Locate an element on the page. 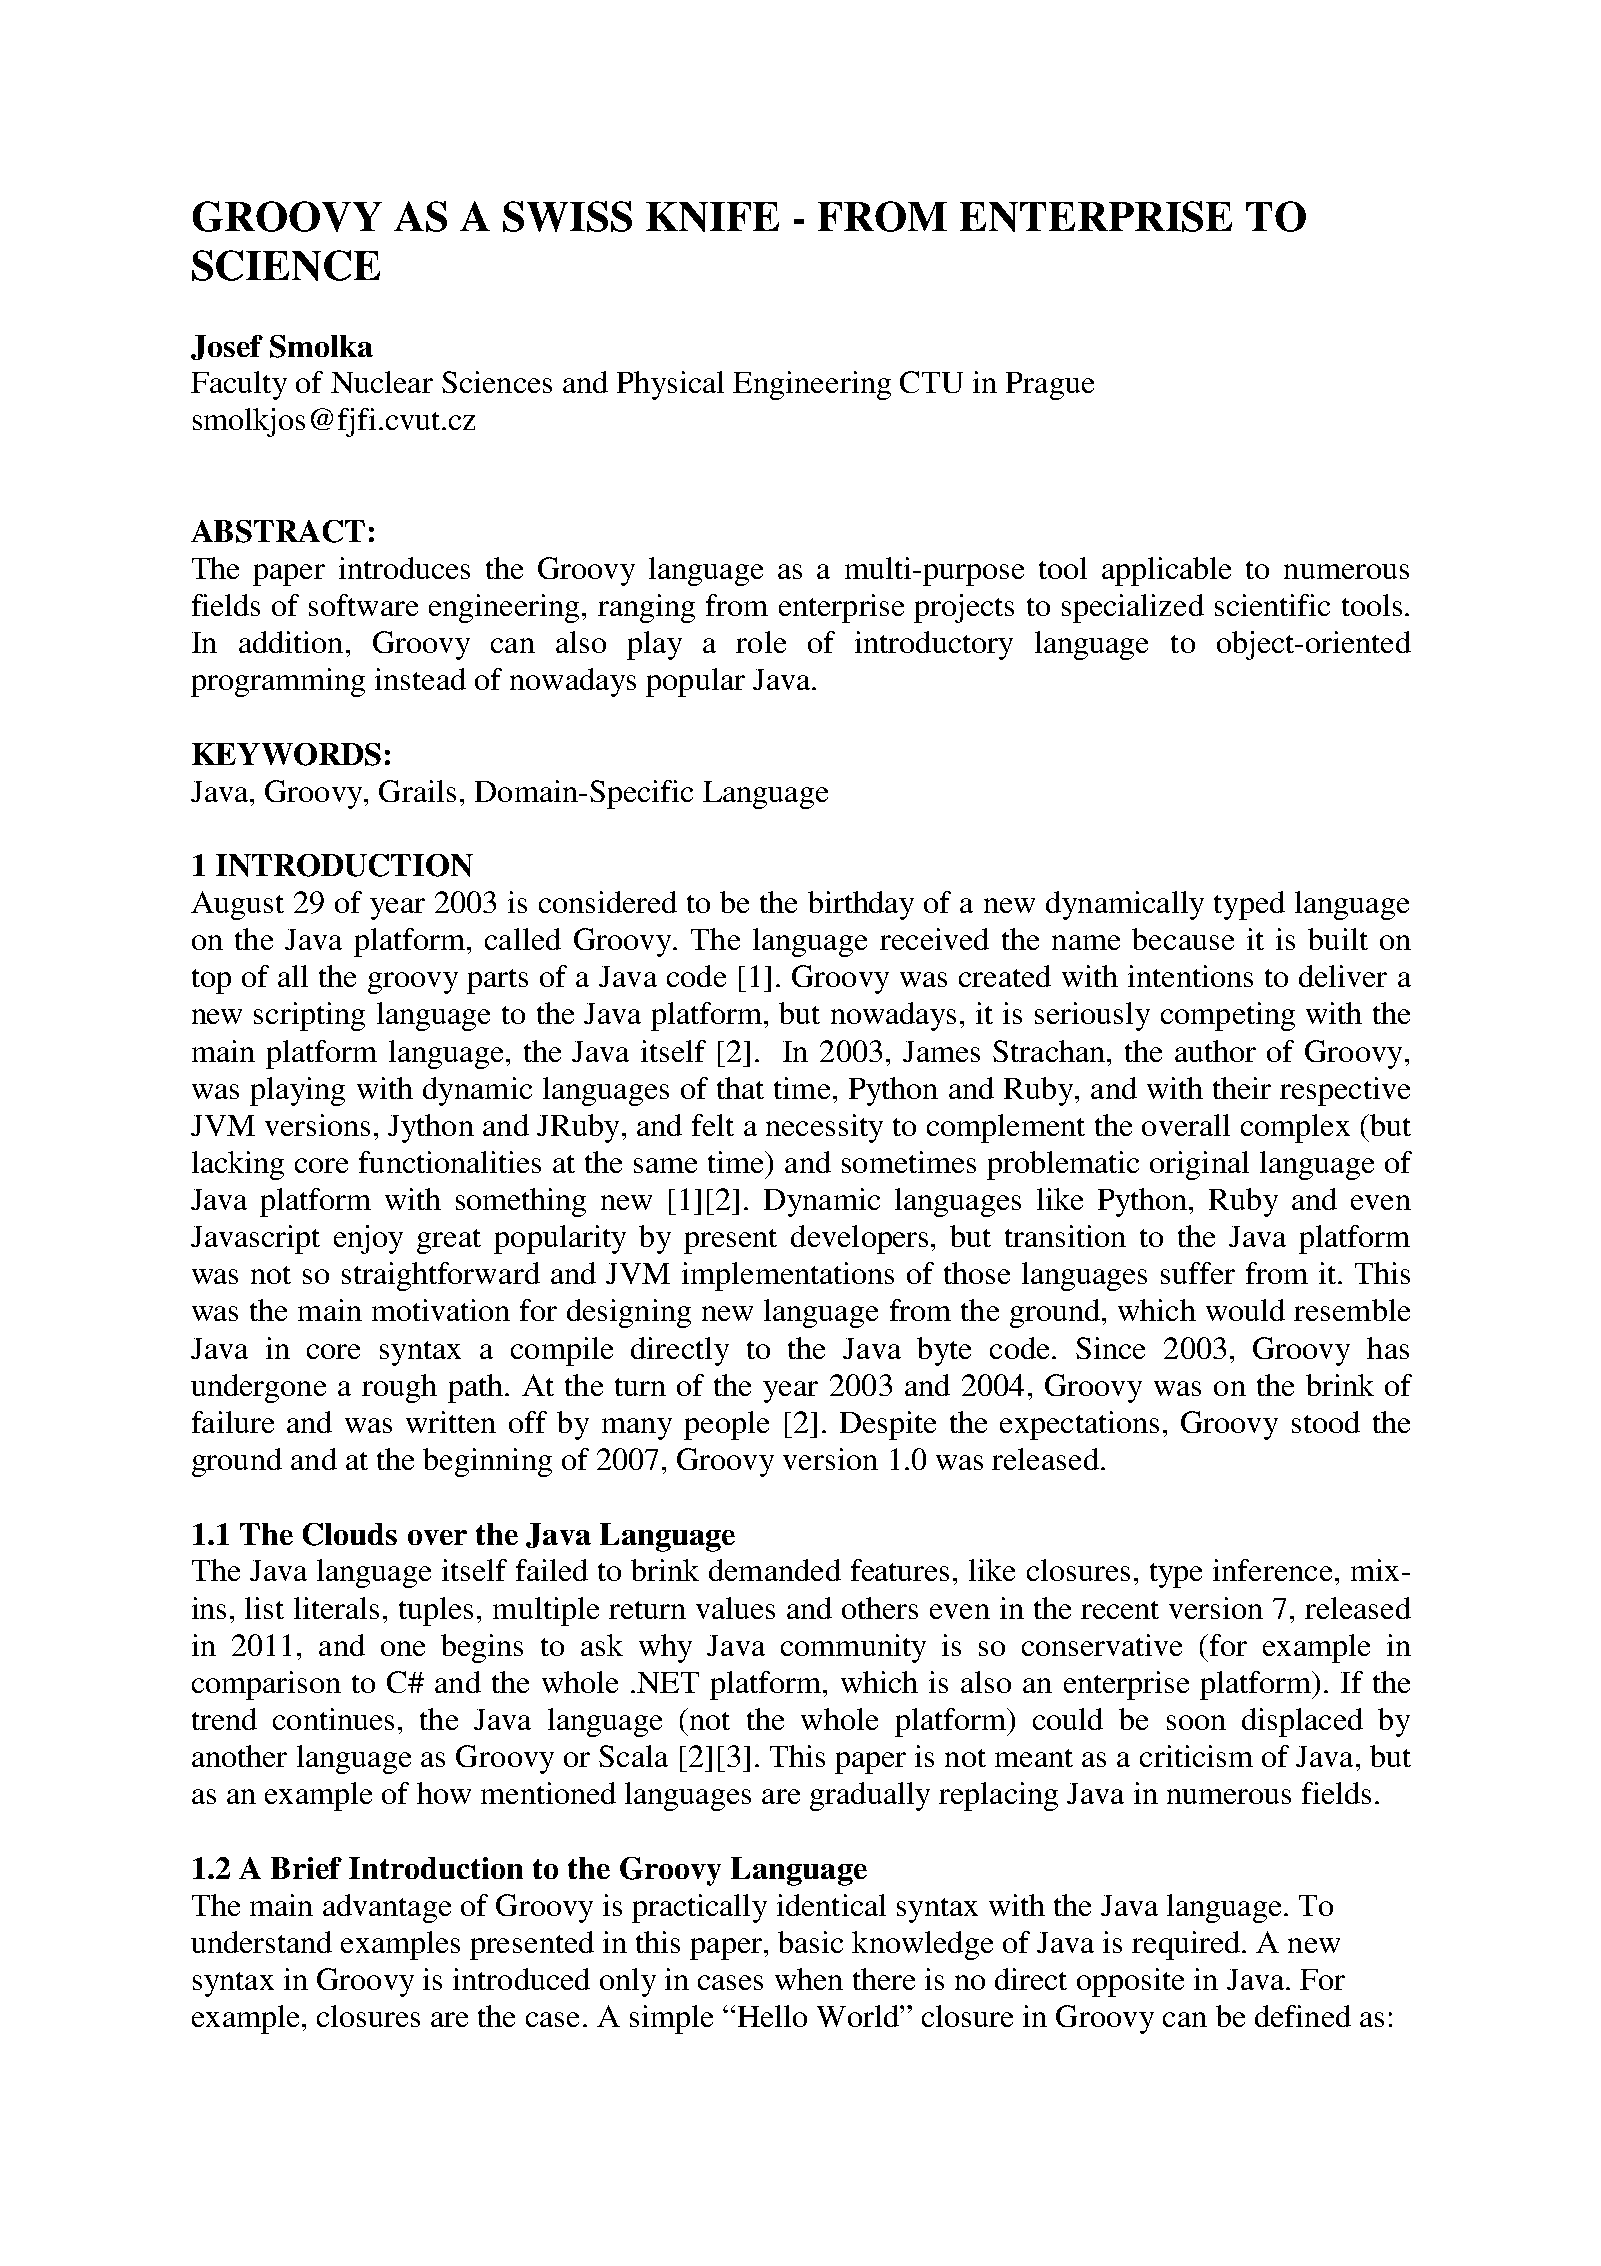 The height and width of the page is (2266, 1601). when is located at coordinates (809, 1979).
